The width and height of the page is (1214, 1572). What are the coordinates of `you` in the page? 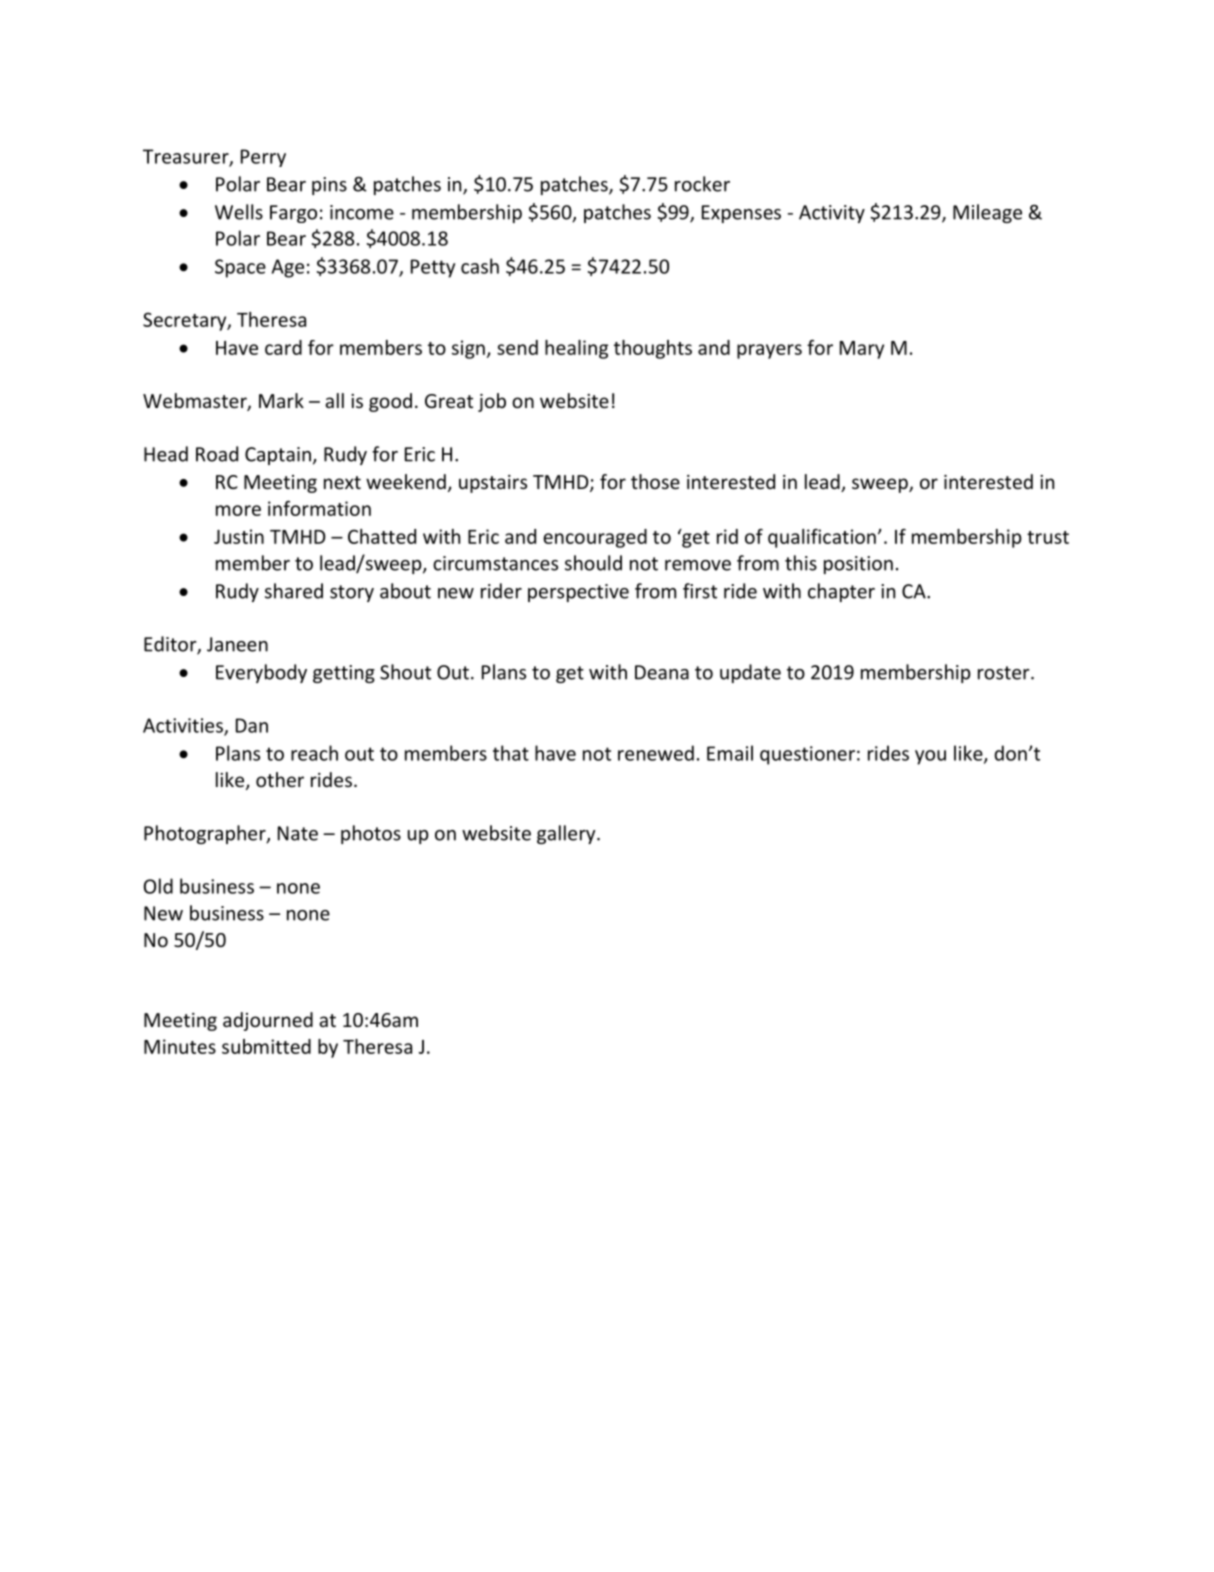 It's located at (930, 757).
